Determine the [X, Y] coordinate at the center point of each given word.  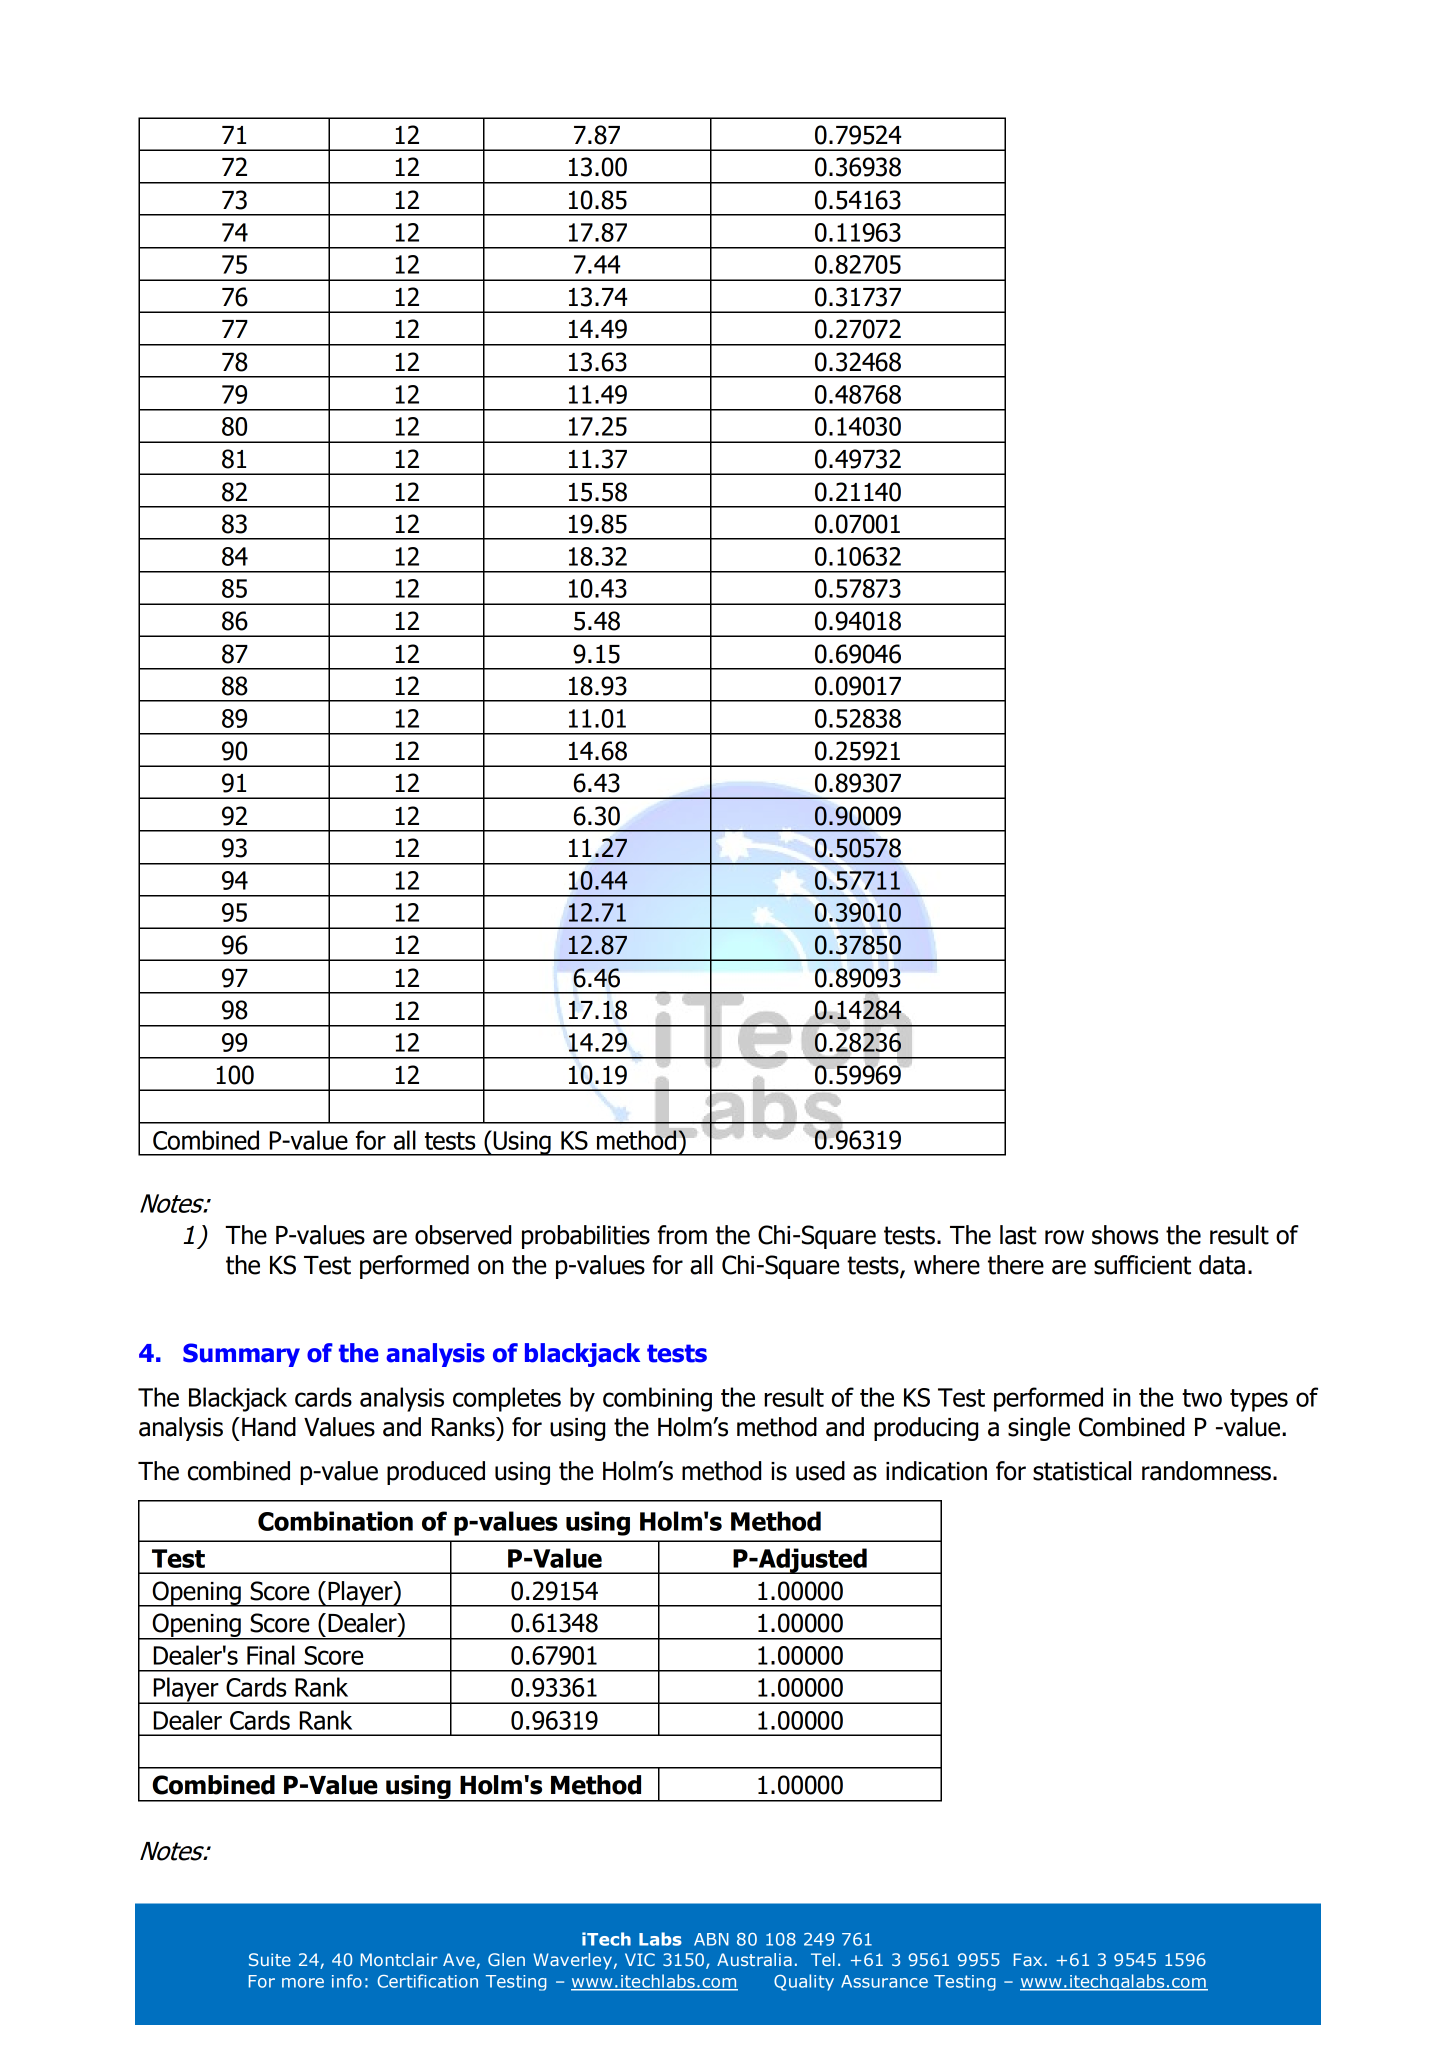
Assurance [884, 1981]
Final [271, 1655]
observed [463, 1235]
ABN [711, 1939]
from [682, 1235]
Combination [335, 1521]
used [820, 1471]
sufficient [1142, 1265]
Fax [1029, 1959]
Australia [754, 1959]
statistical [1082, 1471]
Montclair [399, 1959]
